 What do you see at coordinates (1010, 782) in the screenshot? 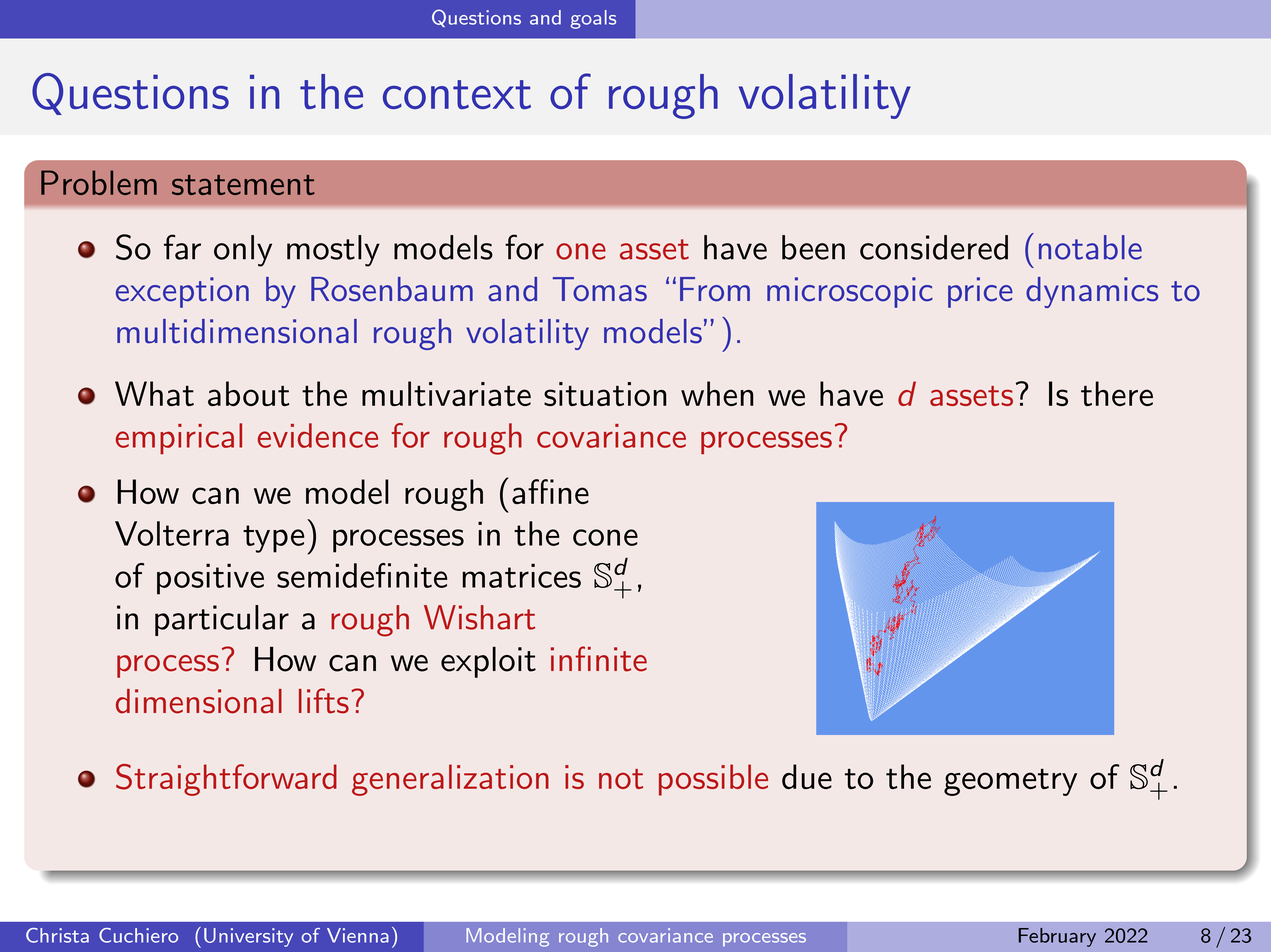
I see `geometry` at bounding box center [1010, 782].
